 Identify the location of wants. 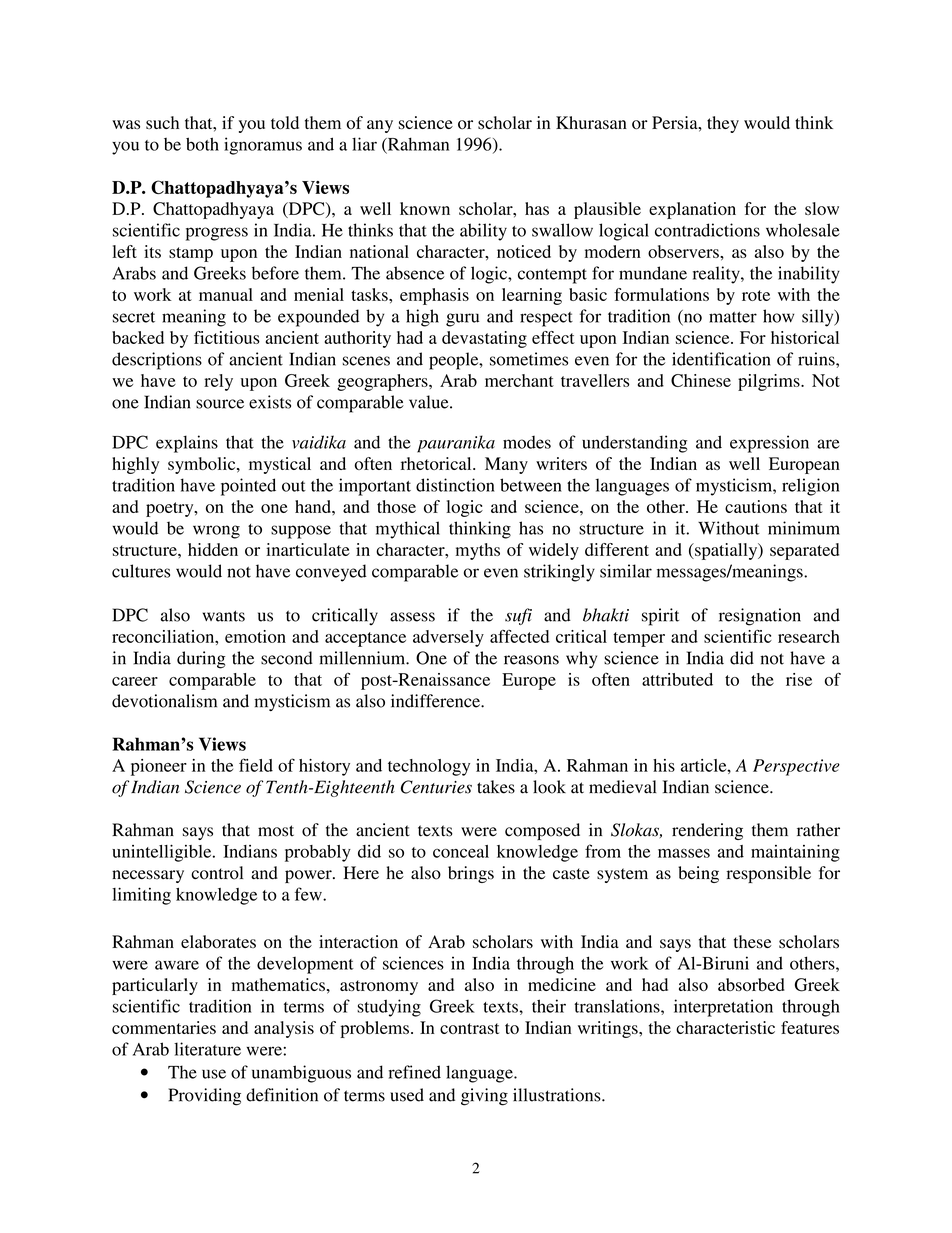
(224, 616).
